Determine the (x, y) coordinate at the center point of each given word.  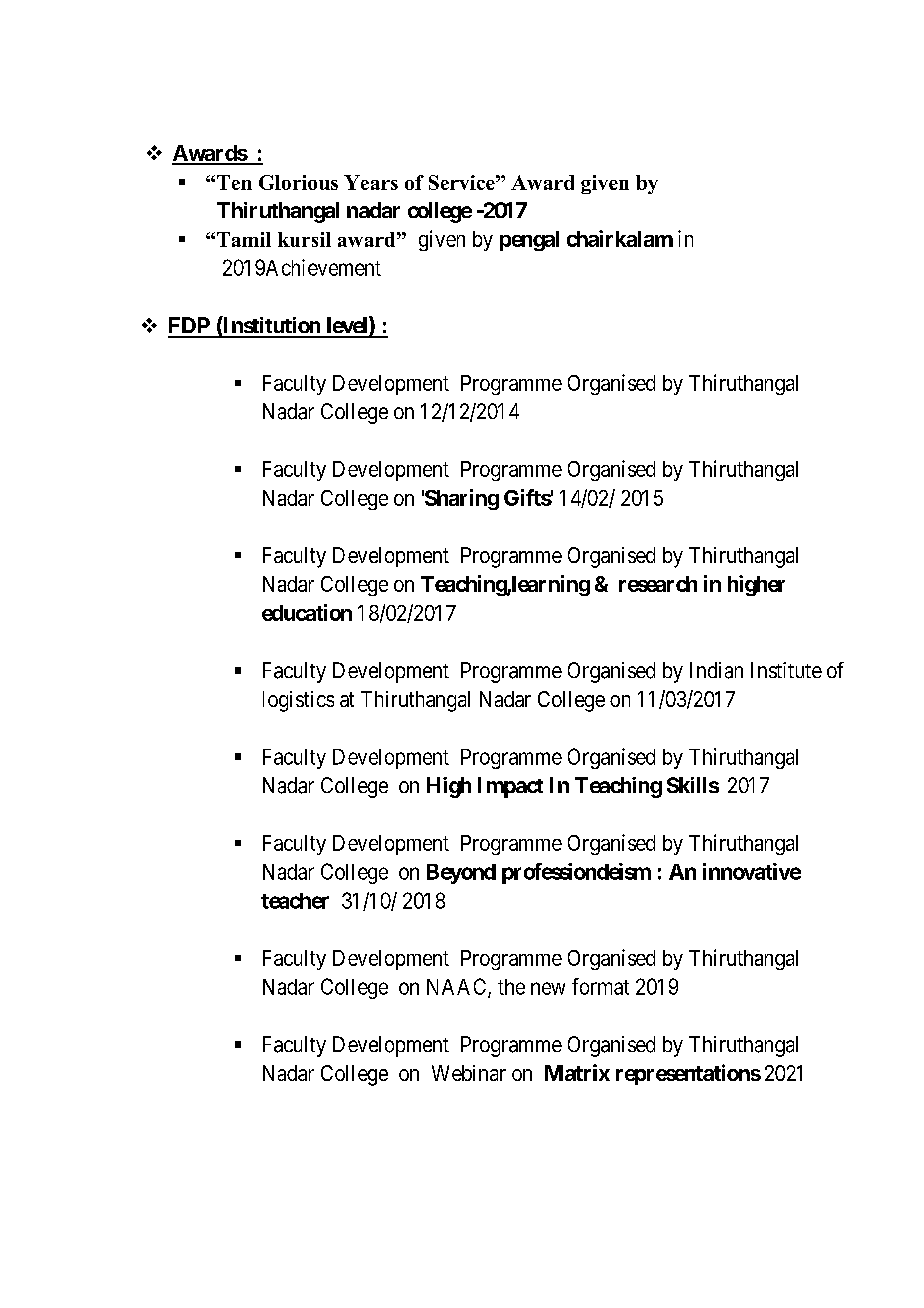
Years (371, 182)
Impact (510, 787)
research (658, 584)
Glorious (298, 182)
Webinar (469, 1073)
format (600, 986)
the (511, 987)
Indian (716, 670)
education (307, 612)
